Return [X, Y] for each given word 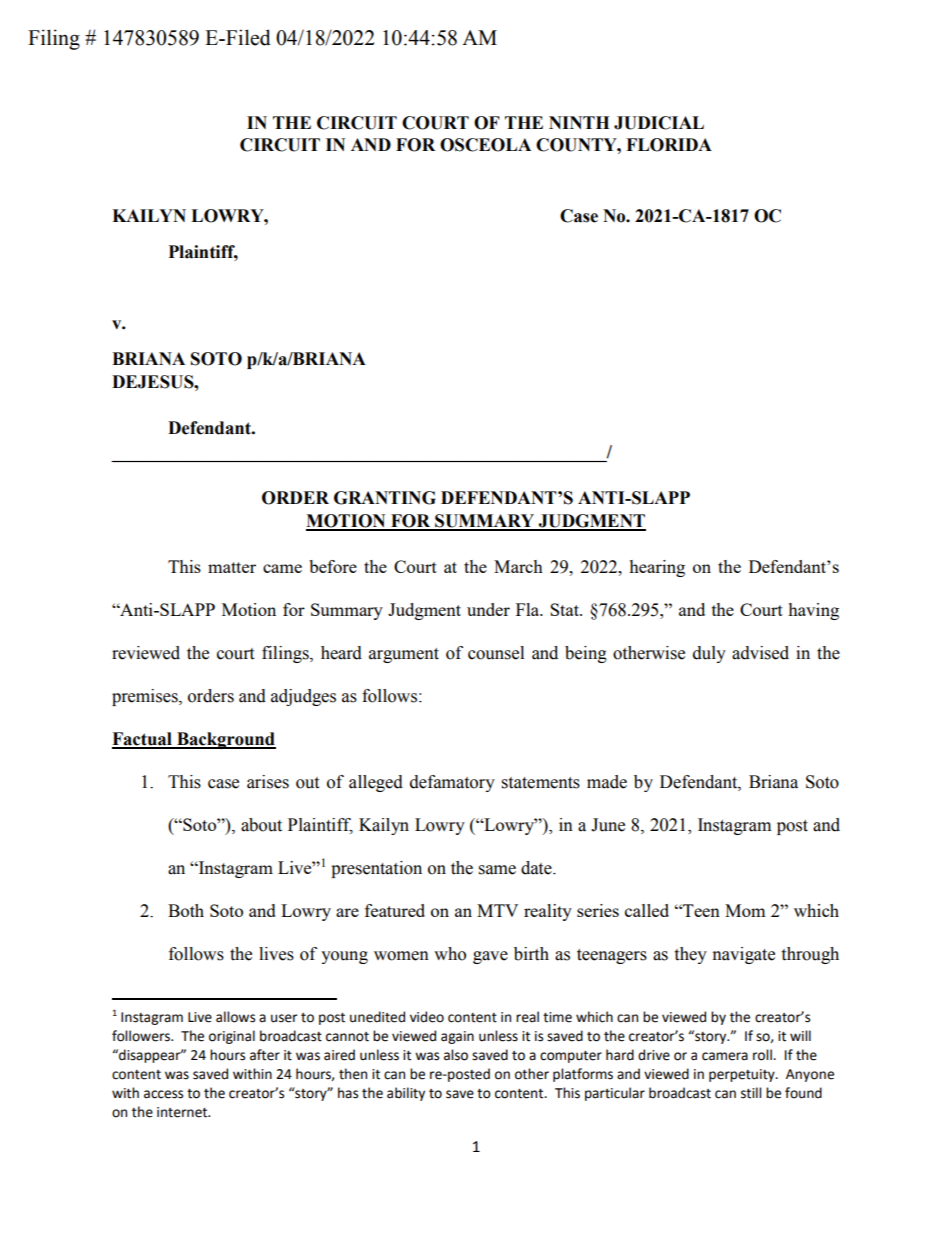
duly [709, 654]
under [488, 609]
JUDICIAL [659, 123]
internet [183, 1112]
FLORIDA [669, 145]
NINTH [579, 122]
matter [232, 567]
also [456, 1055]
